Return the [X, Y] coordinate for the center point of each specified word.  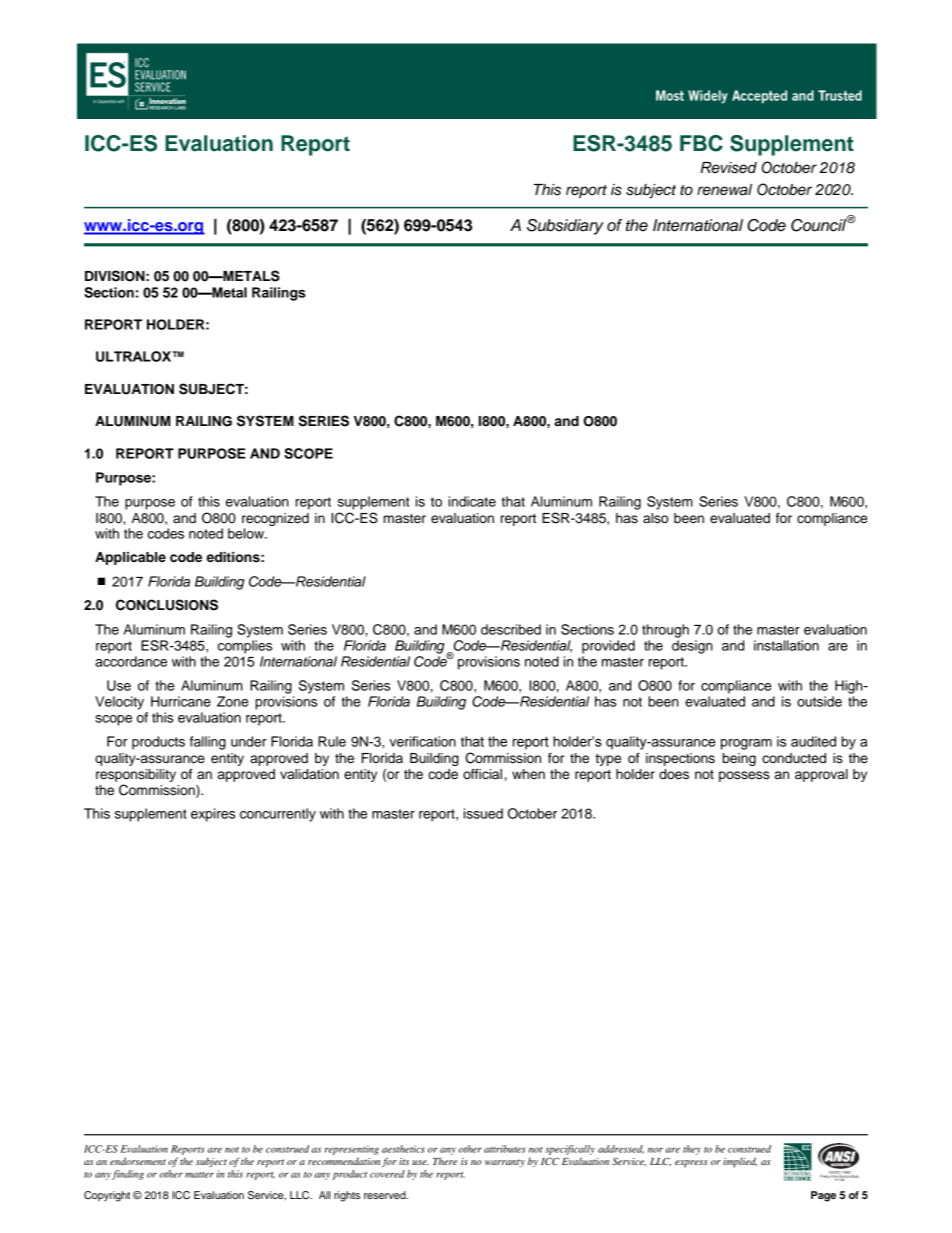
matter [199, 1175]
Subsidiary [565, 227]
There [445, 1161]
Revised [728, 168]
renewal [724, 190]
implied [740, 1162]
